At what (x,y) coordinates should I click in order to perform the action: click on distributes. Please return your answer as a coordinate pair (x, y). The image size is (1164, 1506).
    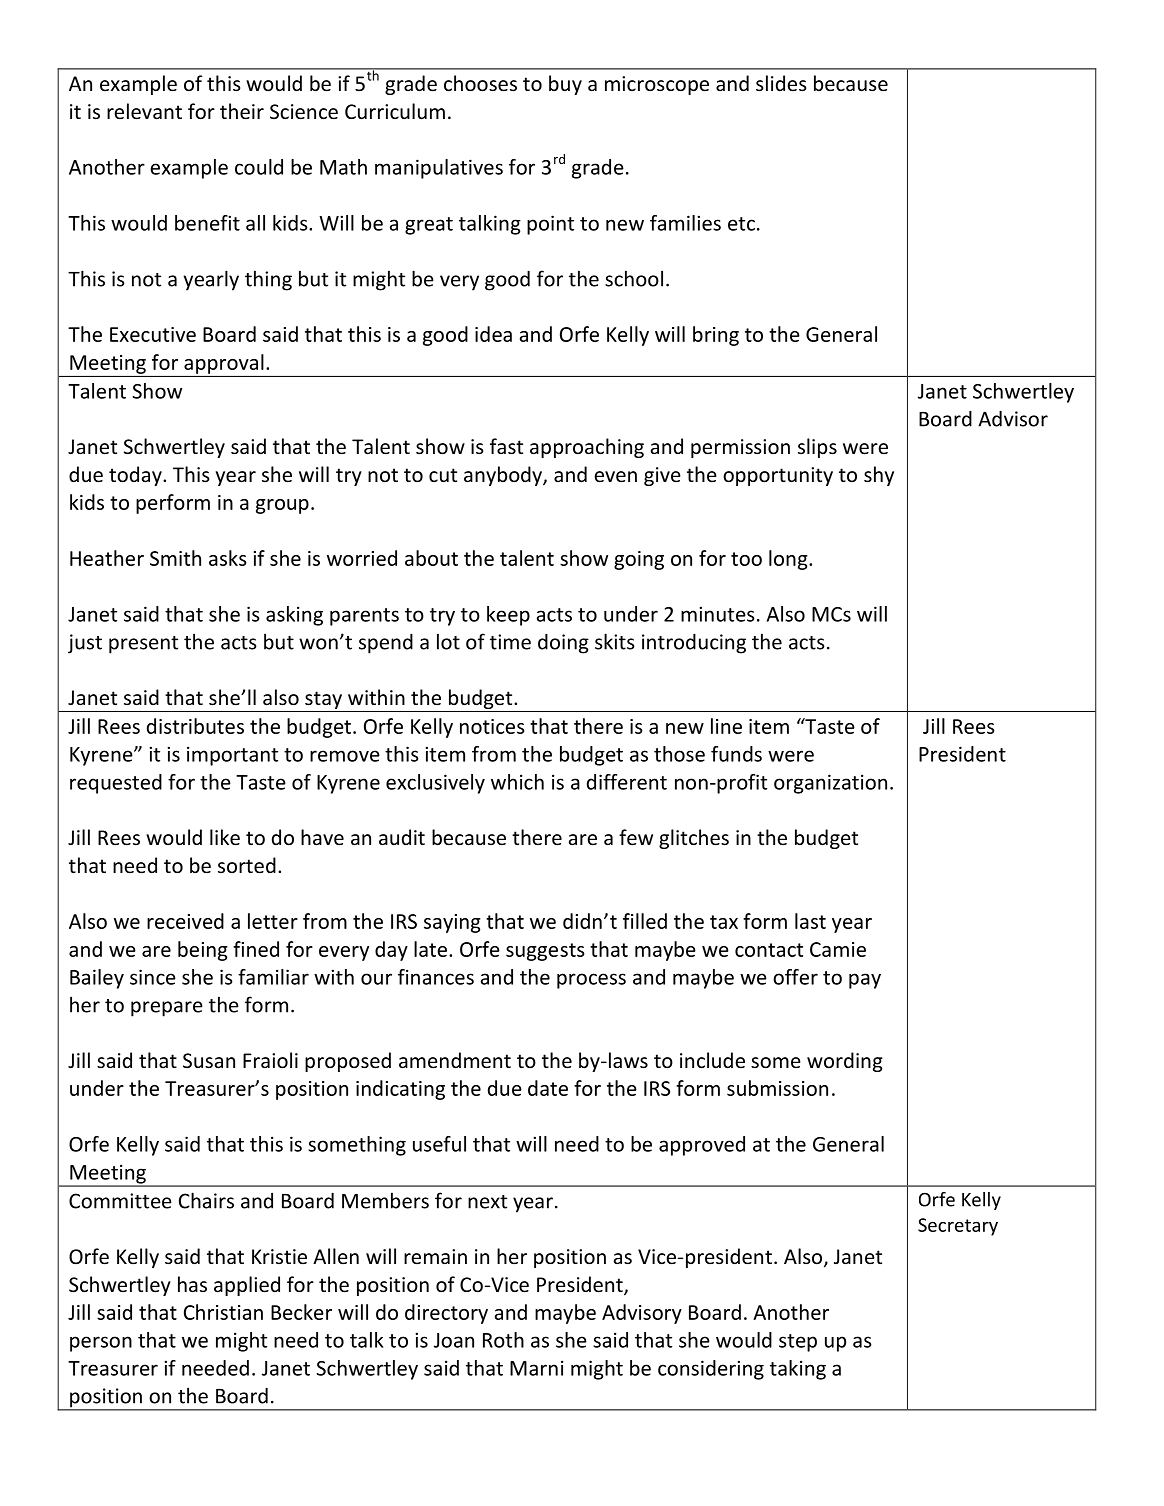
    Looking at the image, I should click on (195, 726).
